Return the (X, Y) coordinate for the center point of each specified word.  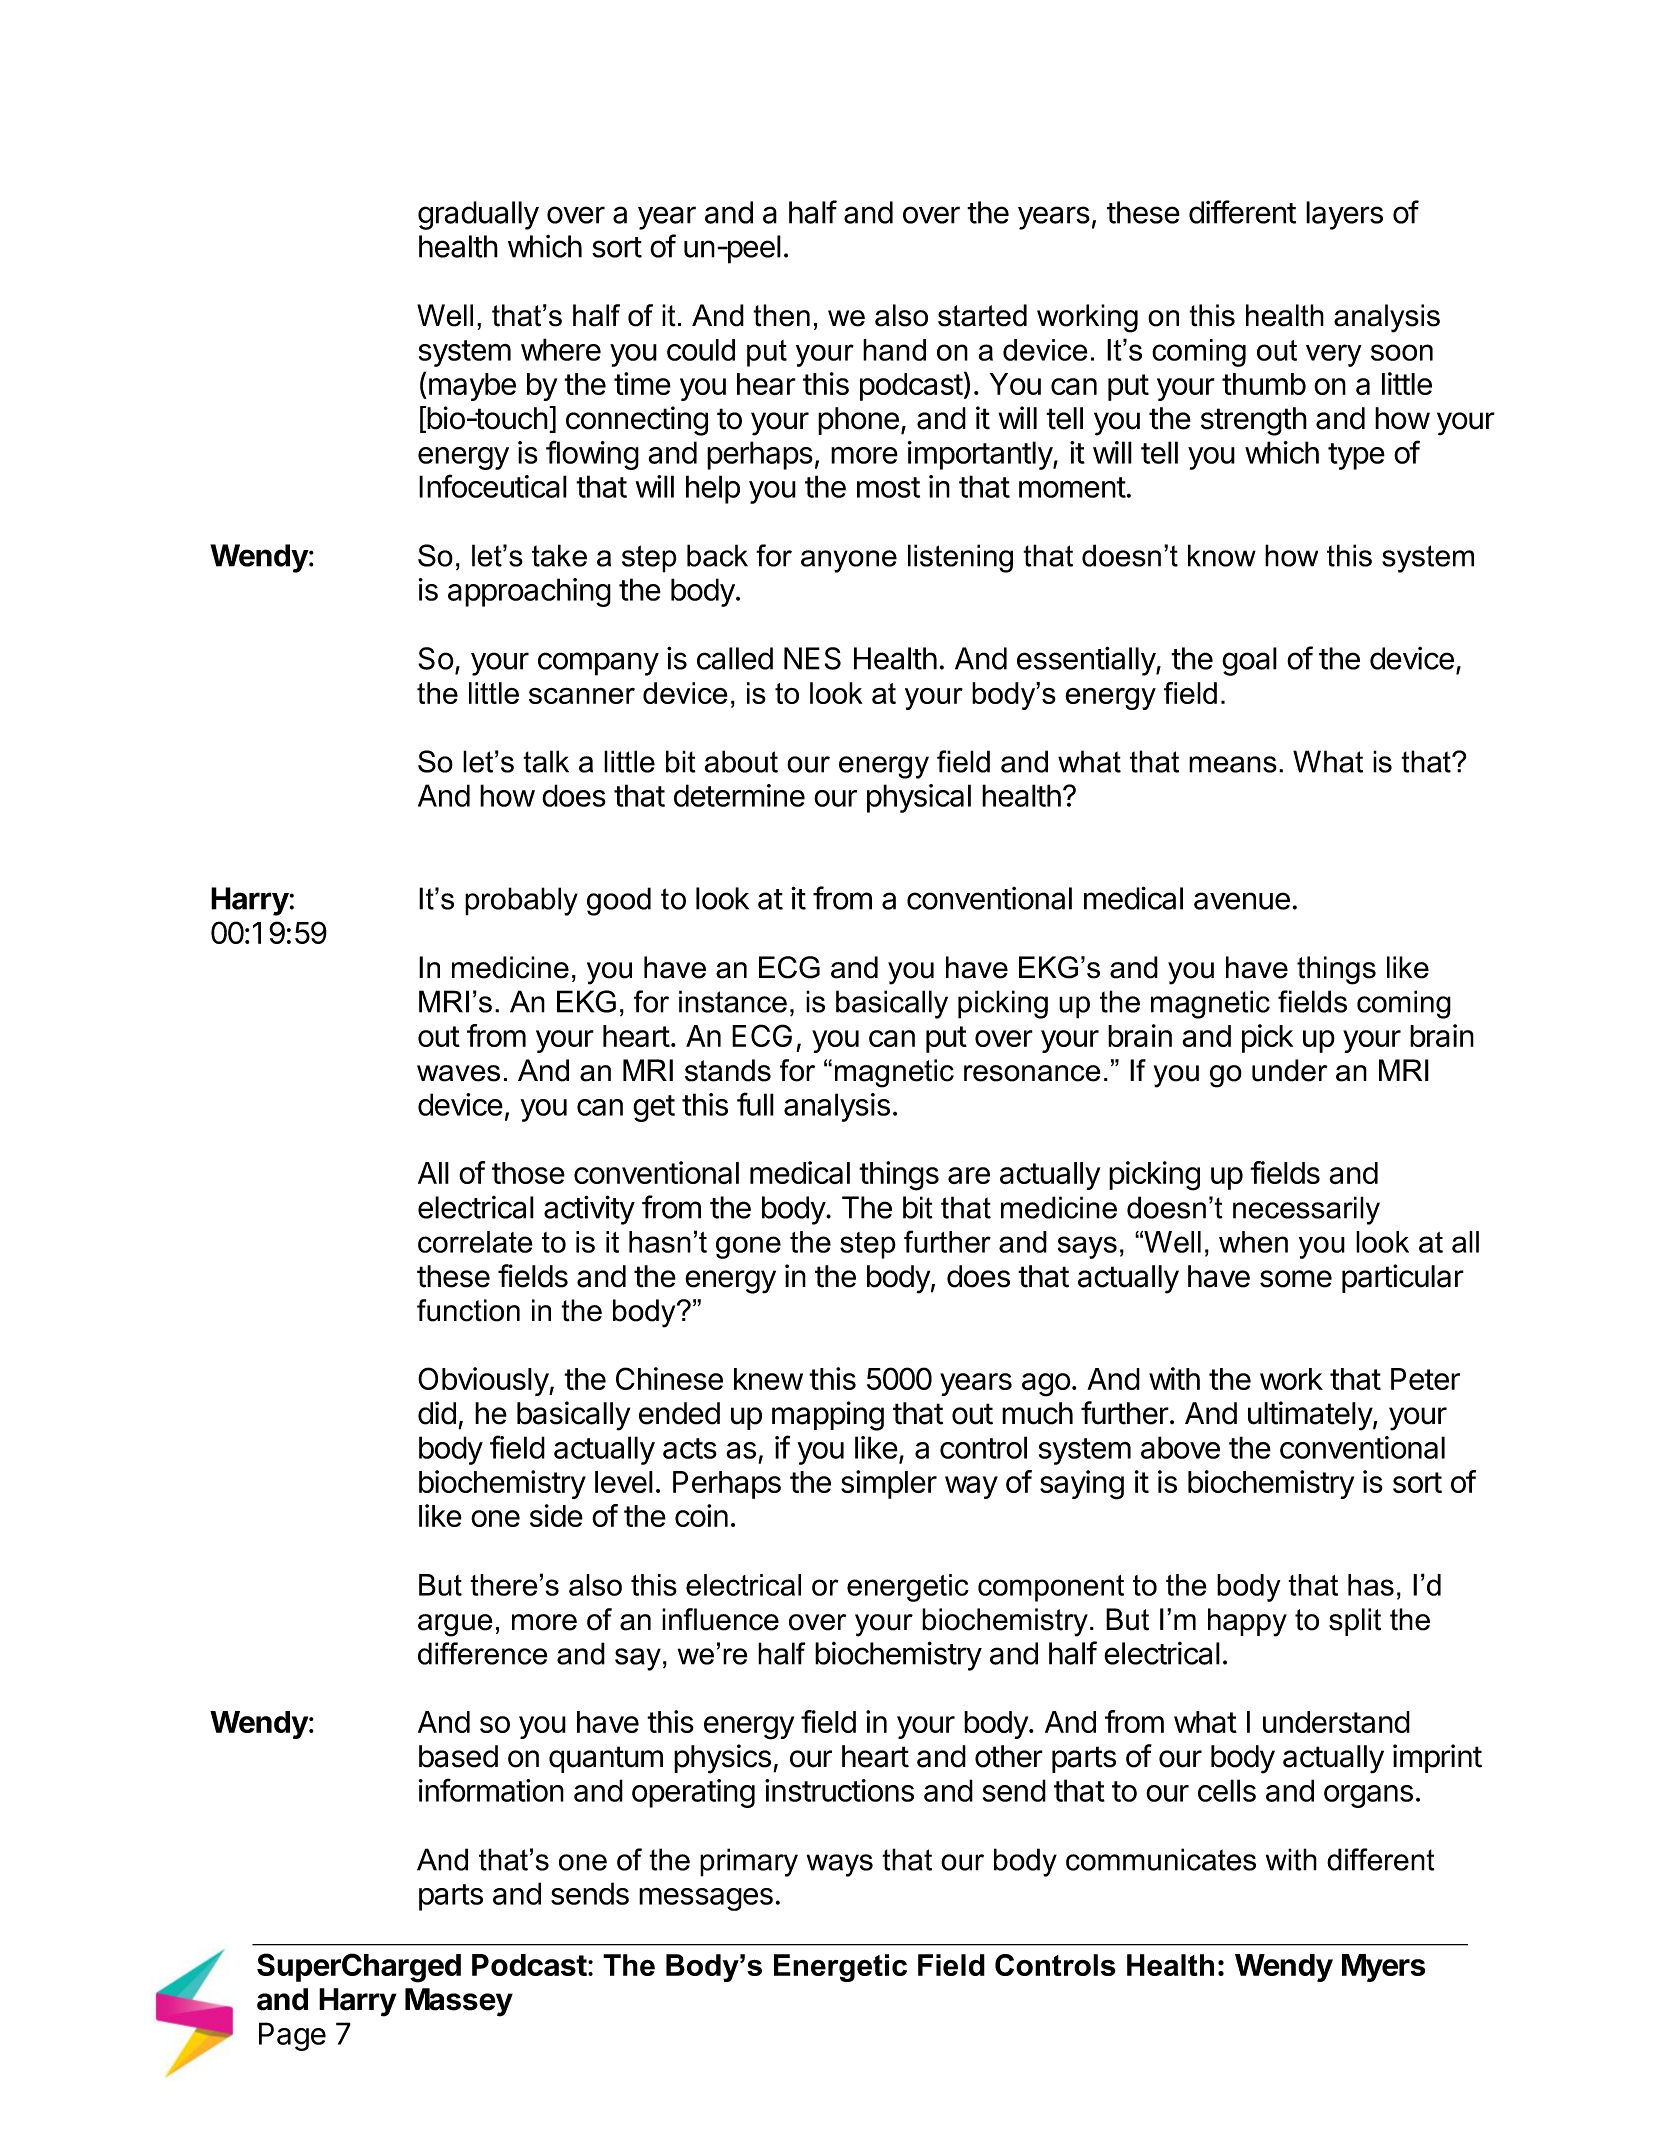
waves (458, 1073)
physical (919, 798)
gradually (478, 215)
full (755, 1104)
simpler (889, 1484)
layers (1344, 215)
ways (840, 1865)
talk (546, 761)
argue (455, 1625)
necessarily (1306, 1210)
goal (1249, 661)
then (781, 315)
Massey (459, 2002)
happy (1247, 1622)
